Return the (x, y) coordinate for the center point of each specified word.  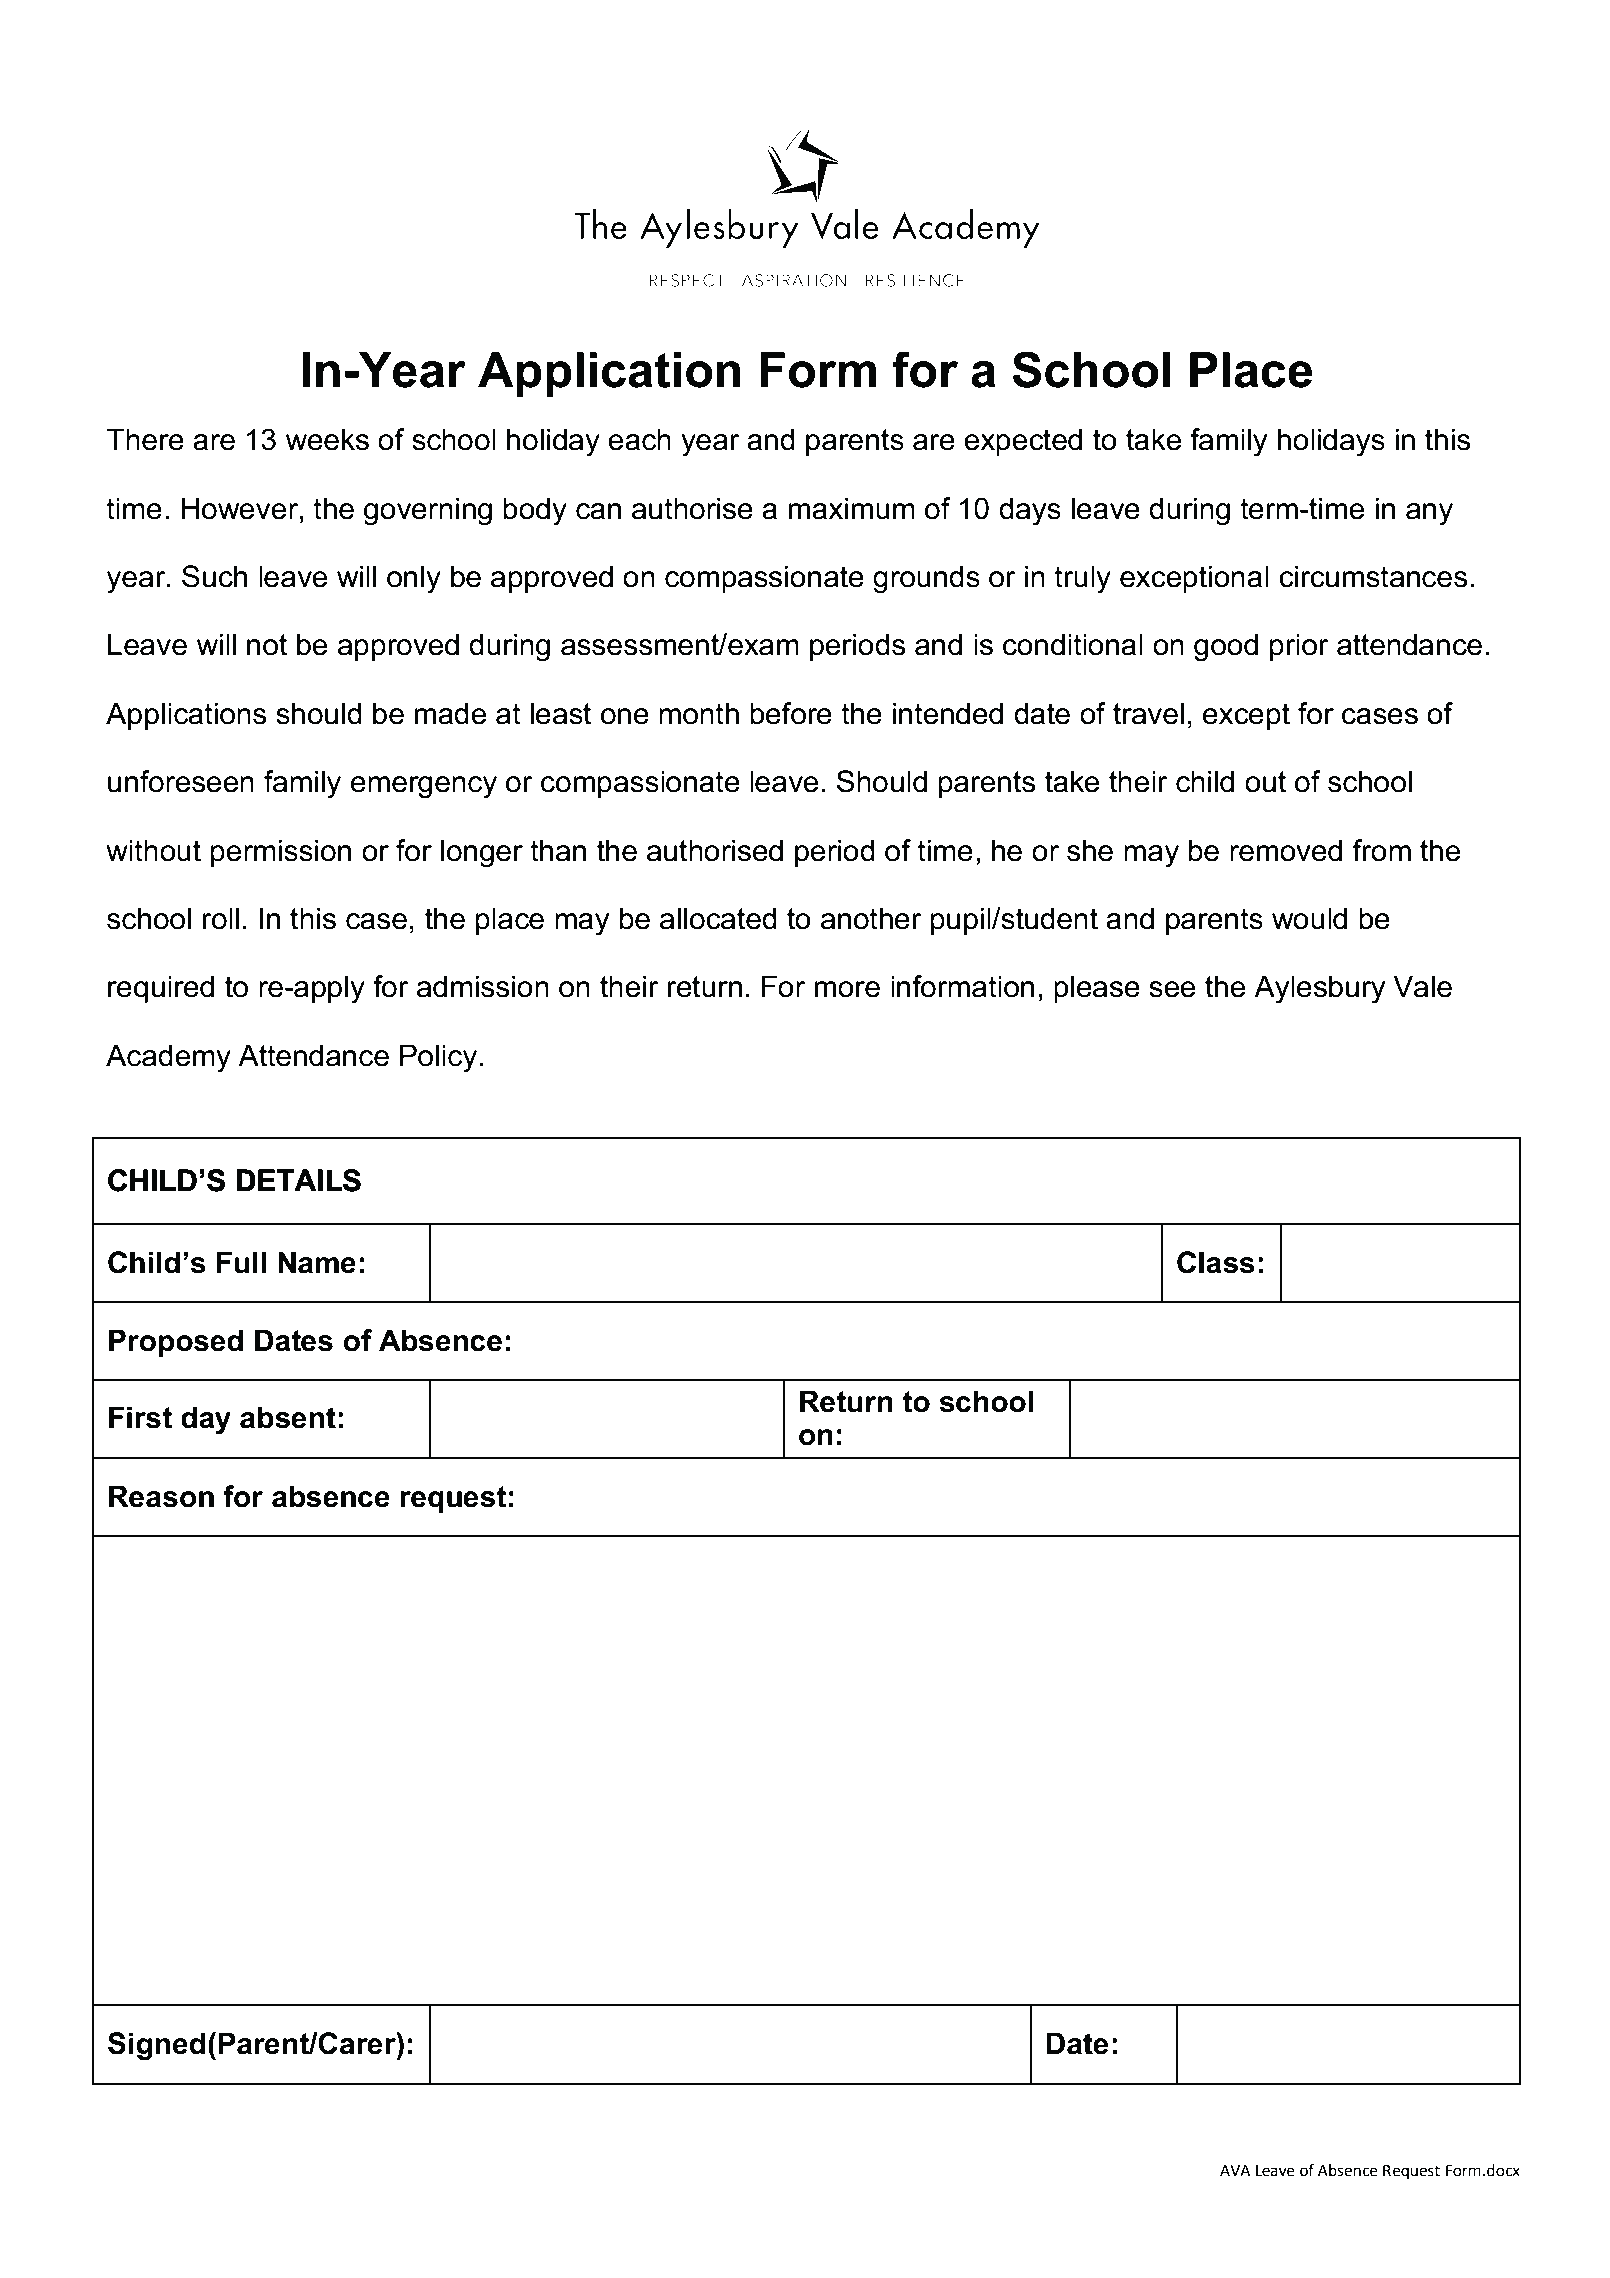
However (241, 509)
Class (1216, 1262)
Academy (168, 1058)
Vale (1422, 986)
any (1429, 514)
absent (288, 1417)
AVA (1235, 2170)
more (847, 989)
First (140, 1417)
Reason (161, 1496)
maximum (852, 508)
